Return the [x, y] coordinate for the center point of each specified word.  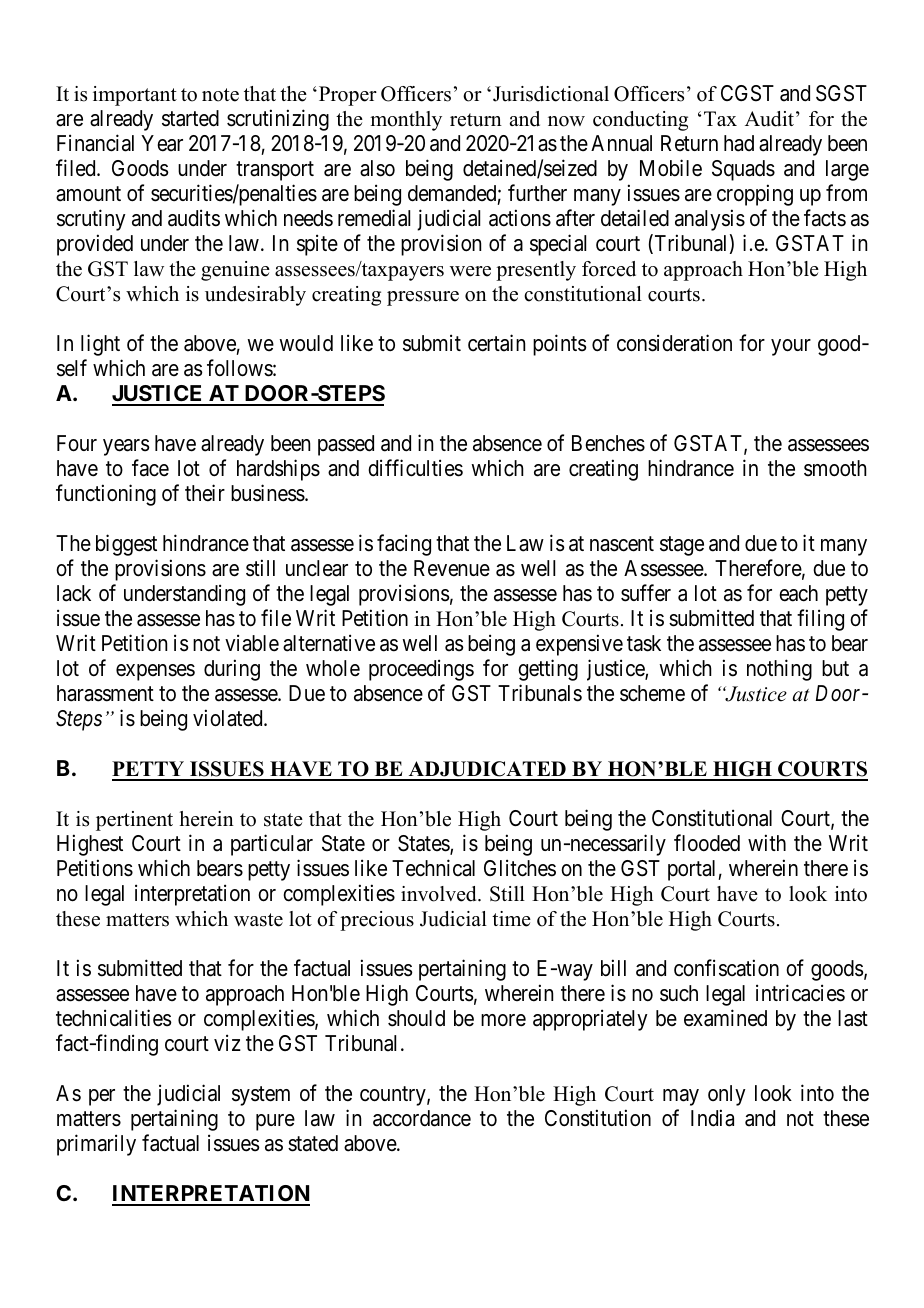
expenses [155, 672]
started [190, 118]
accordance [422, 1118]
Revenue [452, 568]
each [798, 593]
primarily [96, 1145]
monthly [406, 121]
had [739, 143]
